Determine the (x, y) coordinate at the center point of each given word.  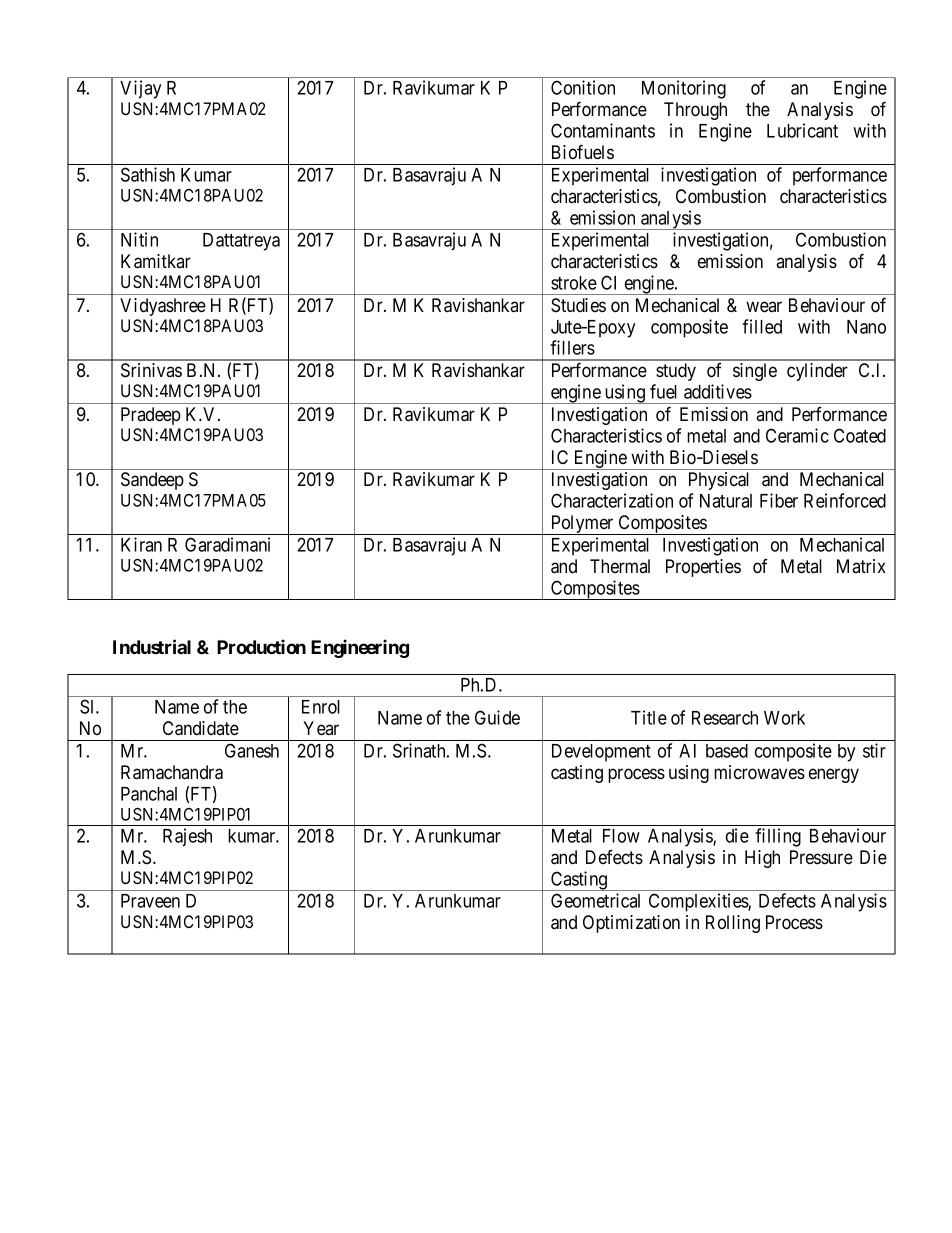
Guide (497, 717)
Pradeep (151, 416)
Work (784, 718)
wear (764, 306)
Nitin (139, 239)
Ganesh (252, 750)
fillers (572, 347)
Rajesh (187, 837)
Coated (860, 435)
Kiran (141, 544)
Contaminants (603, 130)
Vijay (140, 89)
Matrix (861, 566)
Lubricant (802, 130)
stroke (574, 283)
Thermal (620, 566)
